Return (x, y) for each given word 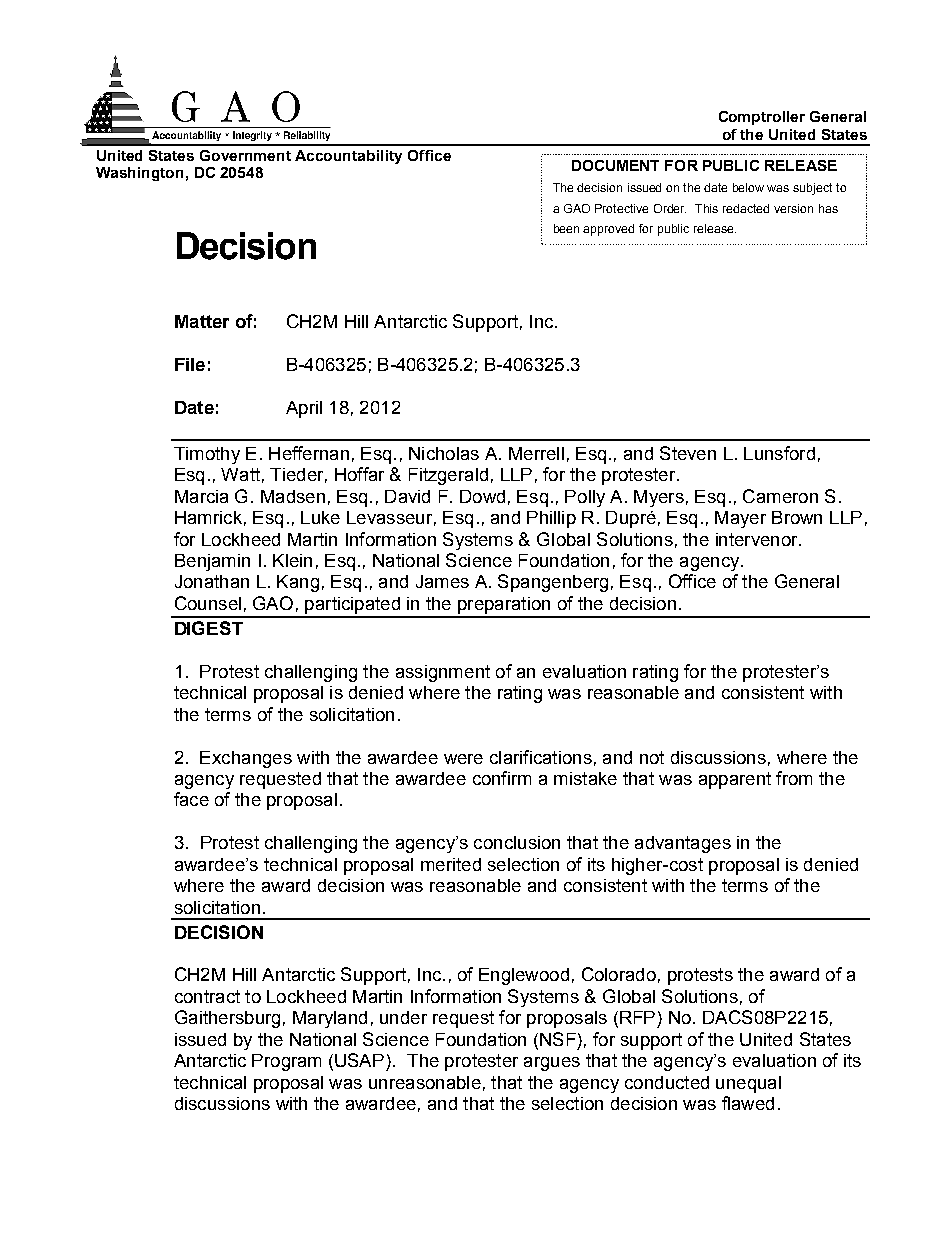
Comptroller (762, 118)
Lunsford (779, 453)
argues (552, 1064)
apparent (735, 780)
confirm (502, 778)
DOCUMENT (615, 165)
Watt (240, 474)
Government (245, 155)
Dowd (482, 496)
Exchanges (246, 759)
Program (286, 1062)
